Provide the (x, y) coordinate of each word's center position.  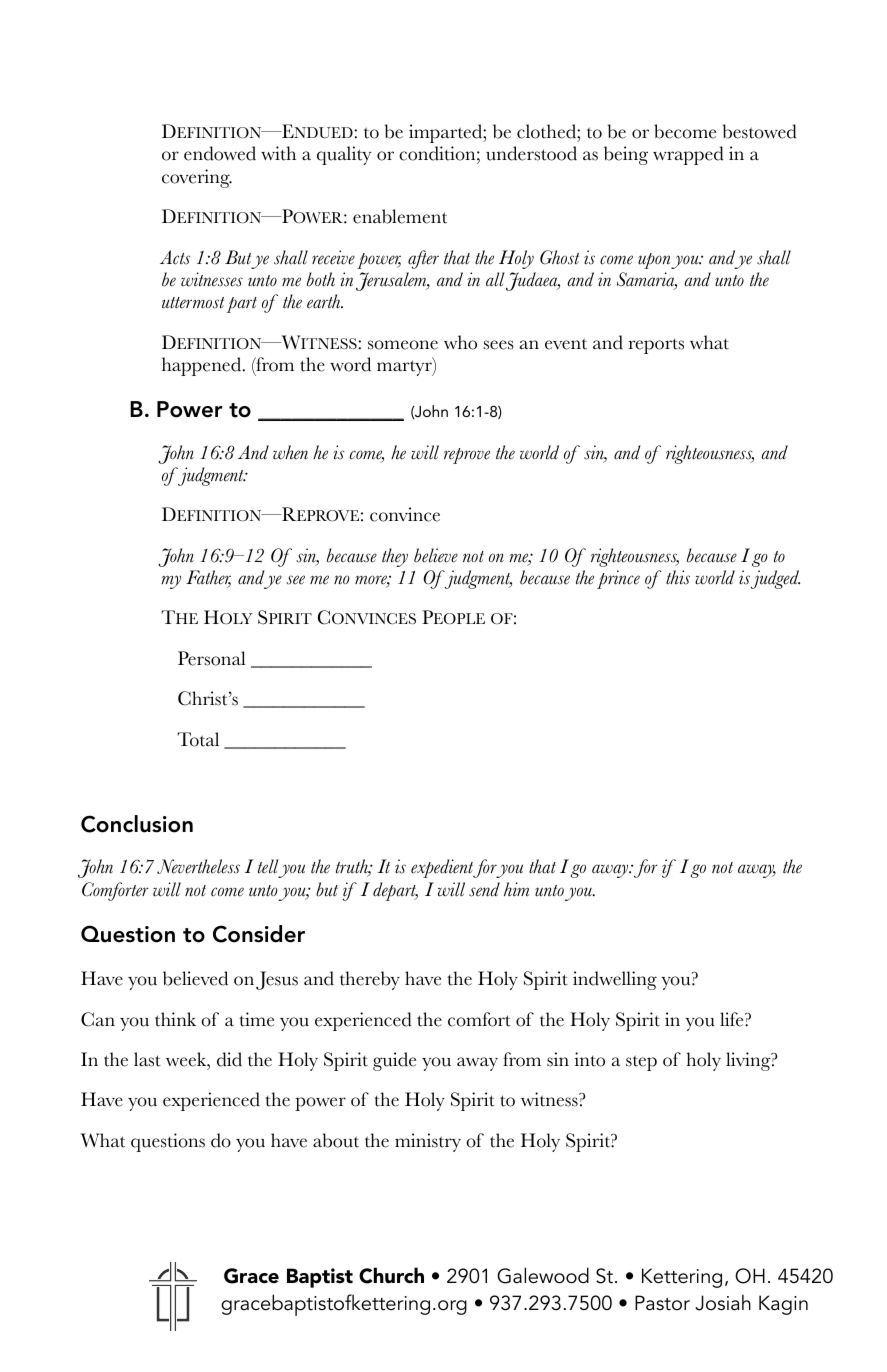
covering (197, 178)
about (336, 1140)
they (395, 557)
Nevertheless (198, 866)
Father (208, 578)
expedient (443, 868)
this (678, 577)
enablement (400, 216)
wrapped (688, 155)
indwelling (615, 980)
